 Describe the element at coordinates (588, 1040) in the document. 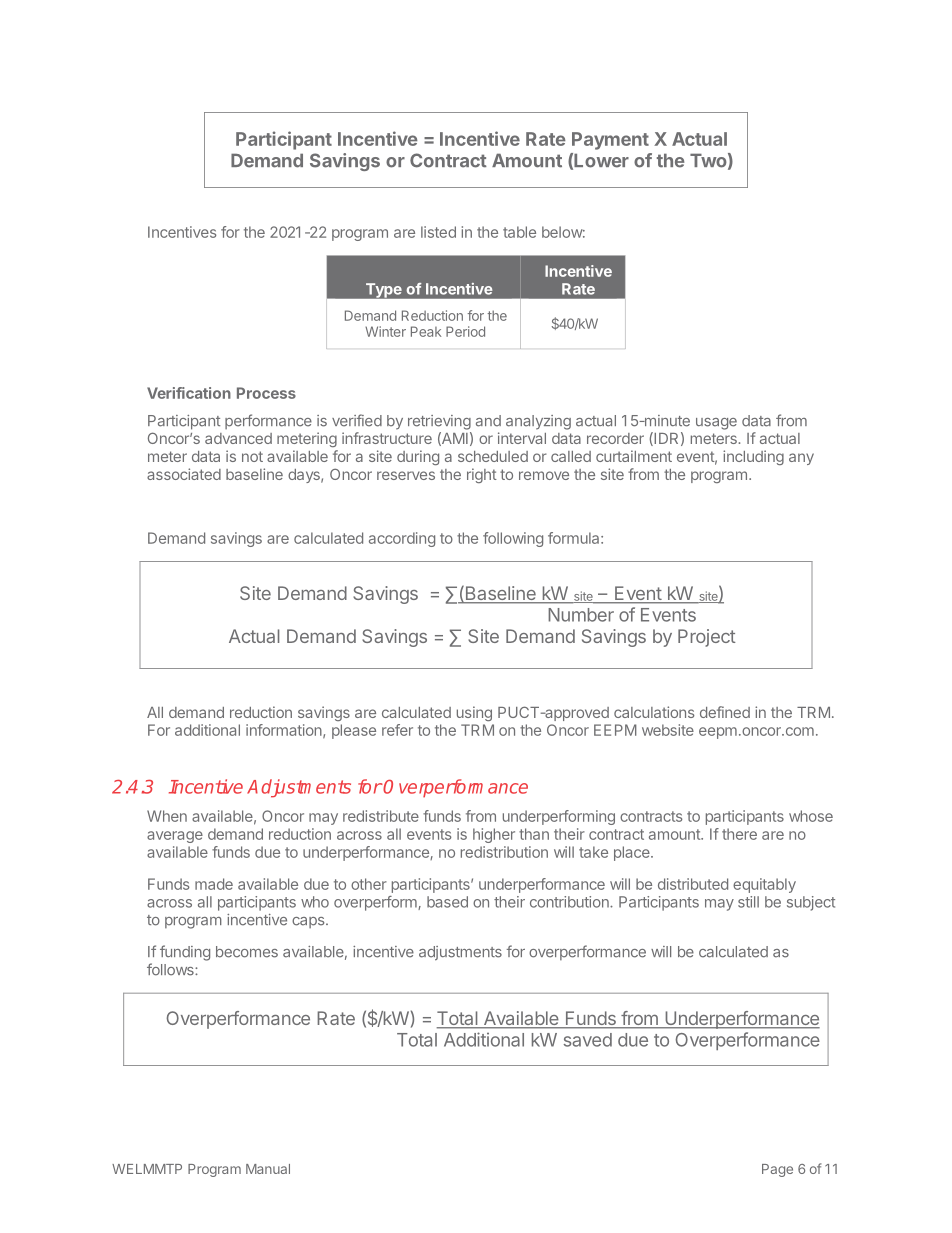

I see `saved` at that location.
